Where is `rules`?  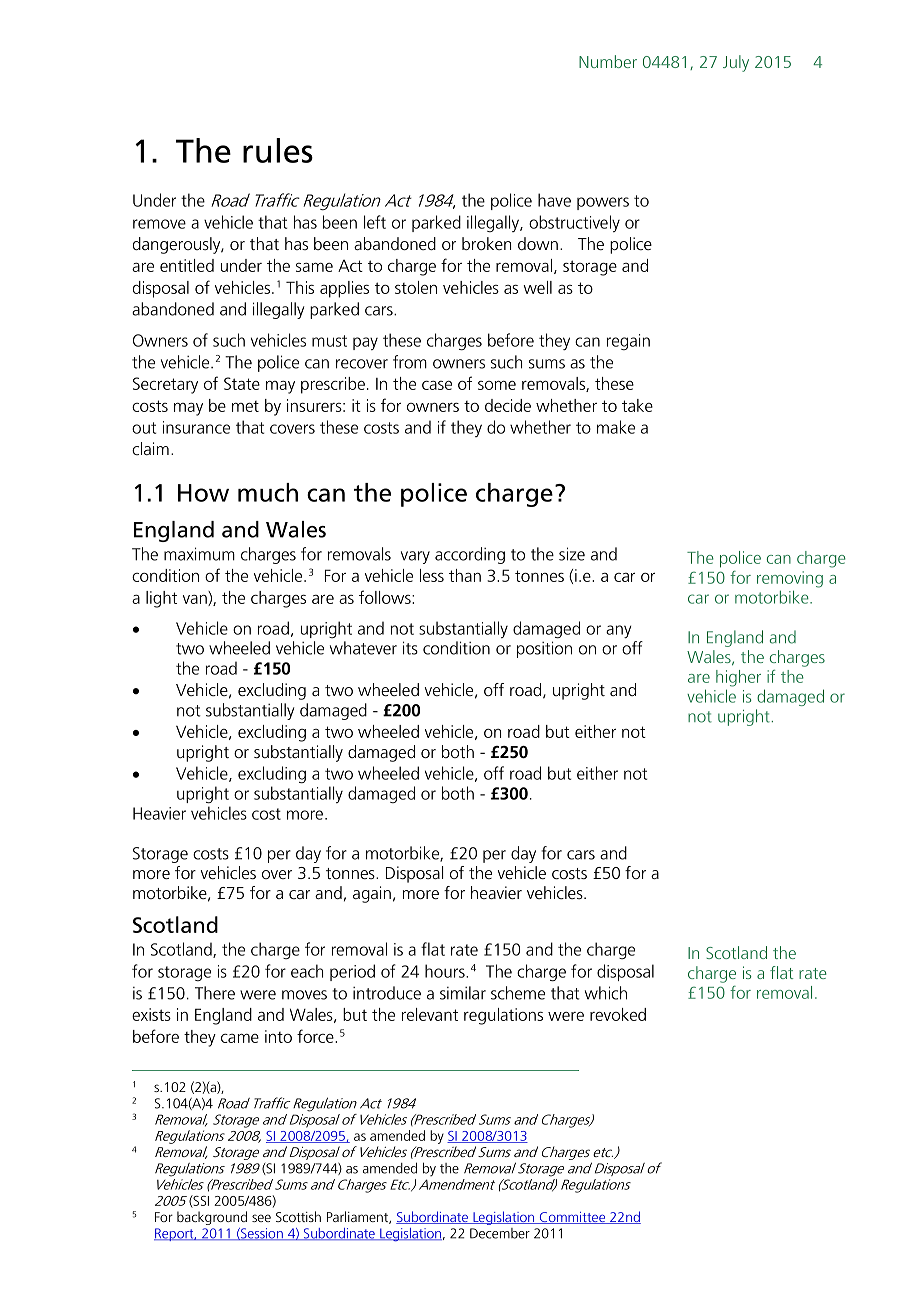 rules is located at coordinates (278, 150).
